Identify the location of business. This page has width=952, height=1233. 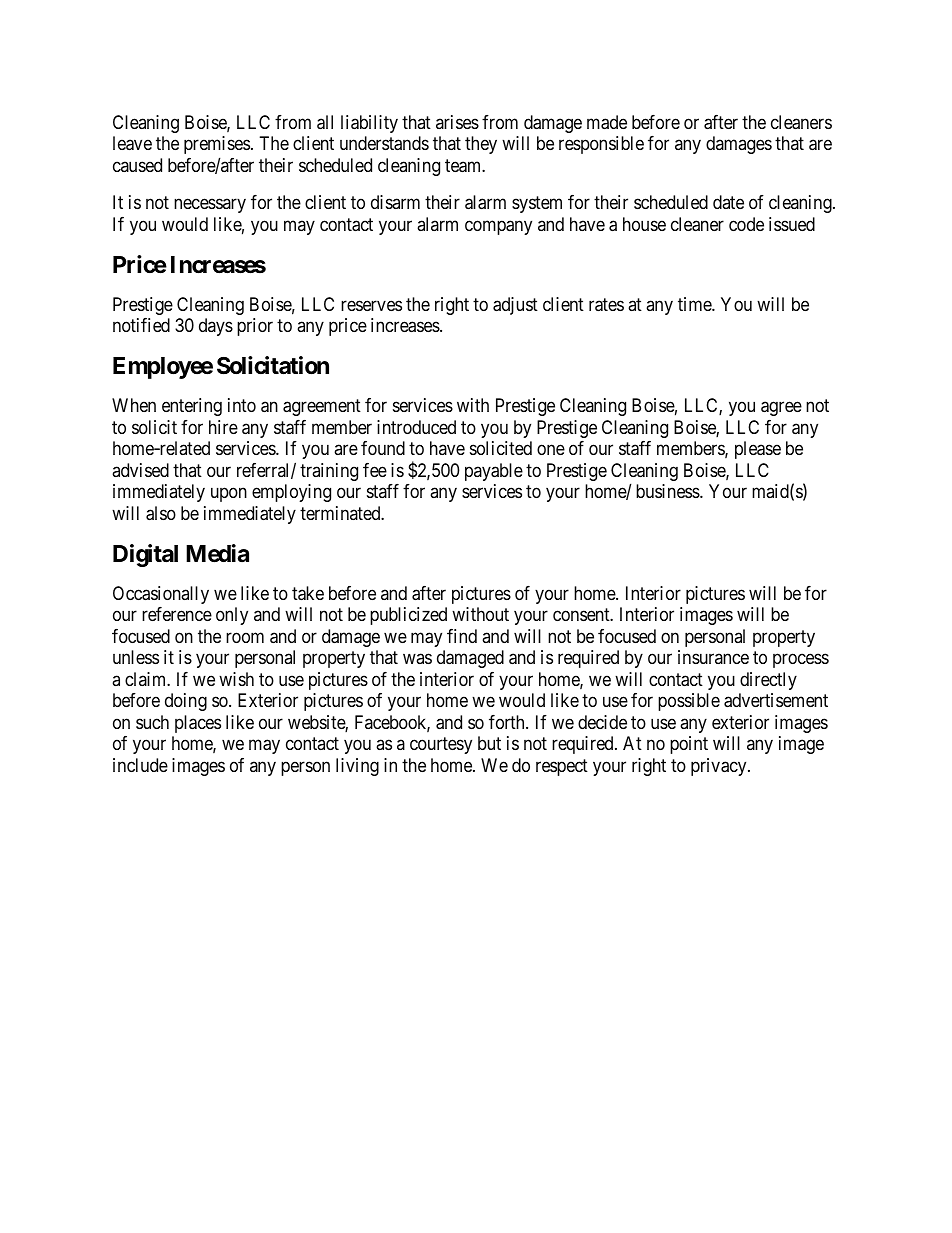
(668, 491).
